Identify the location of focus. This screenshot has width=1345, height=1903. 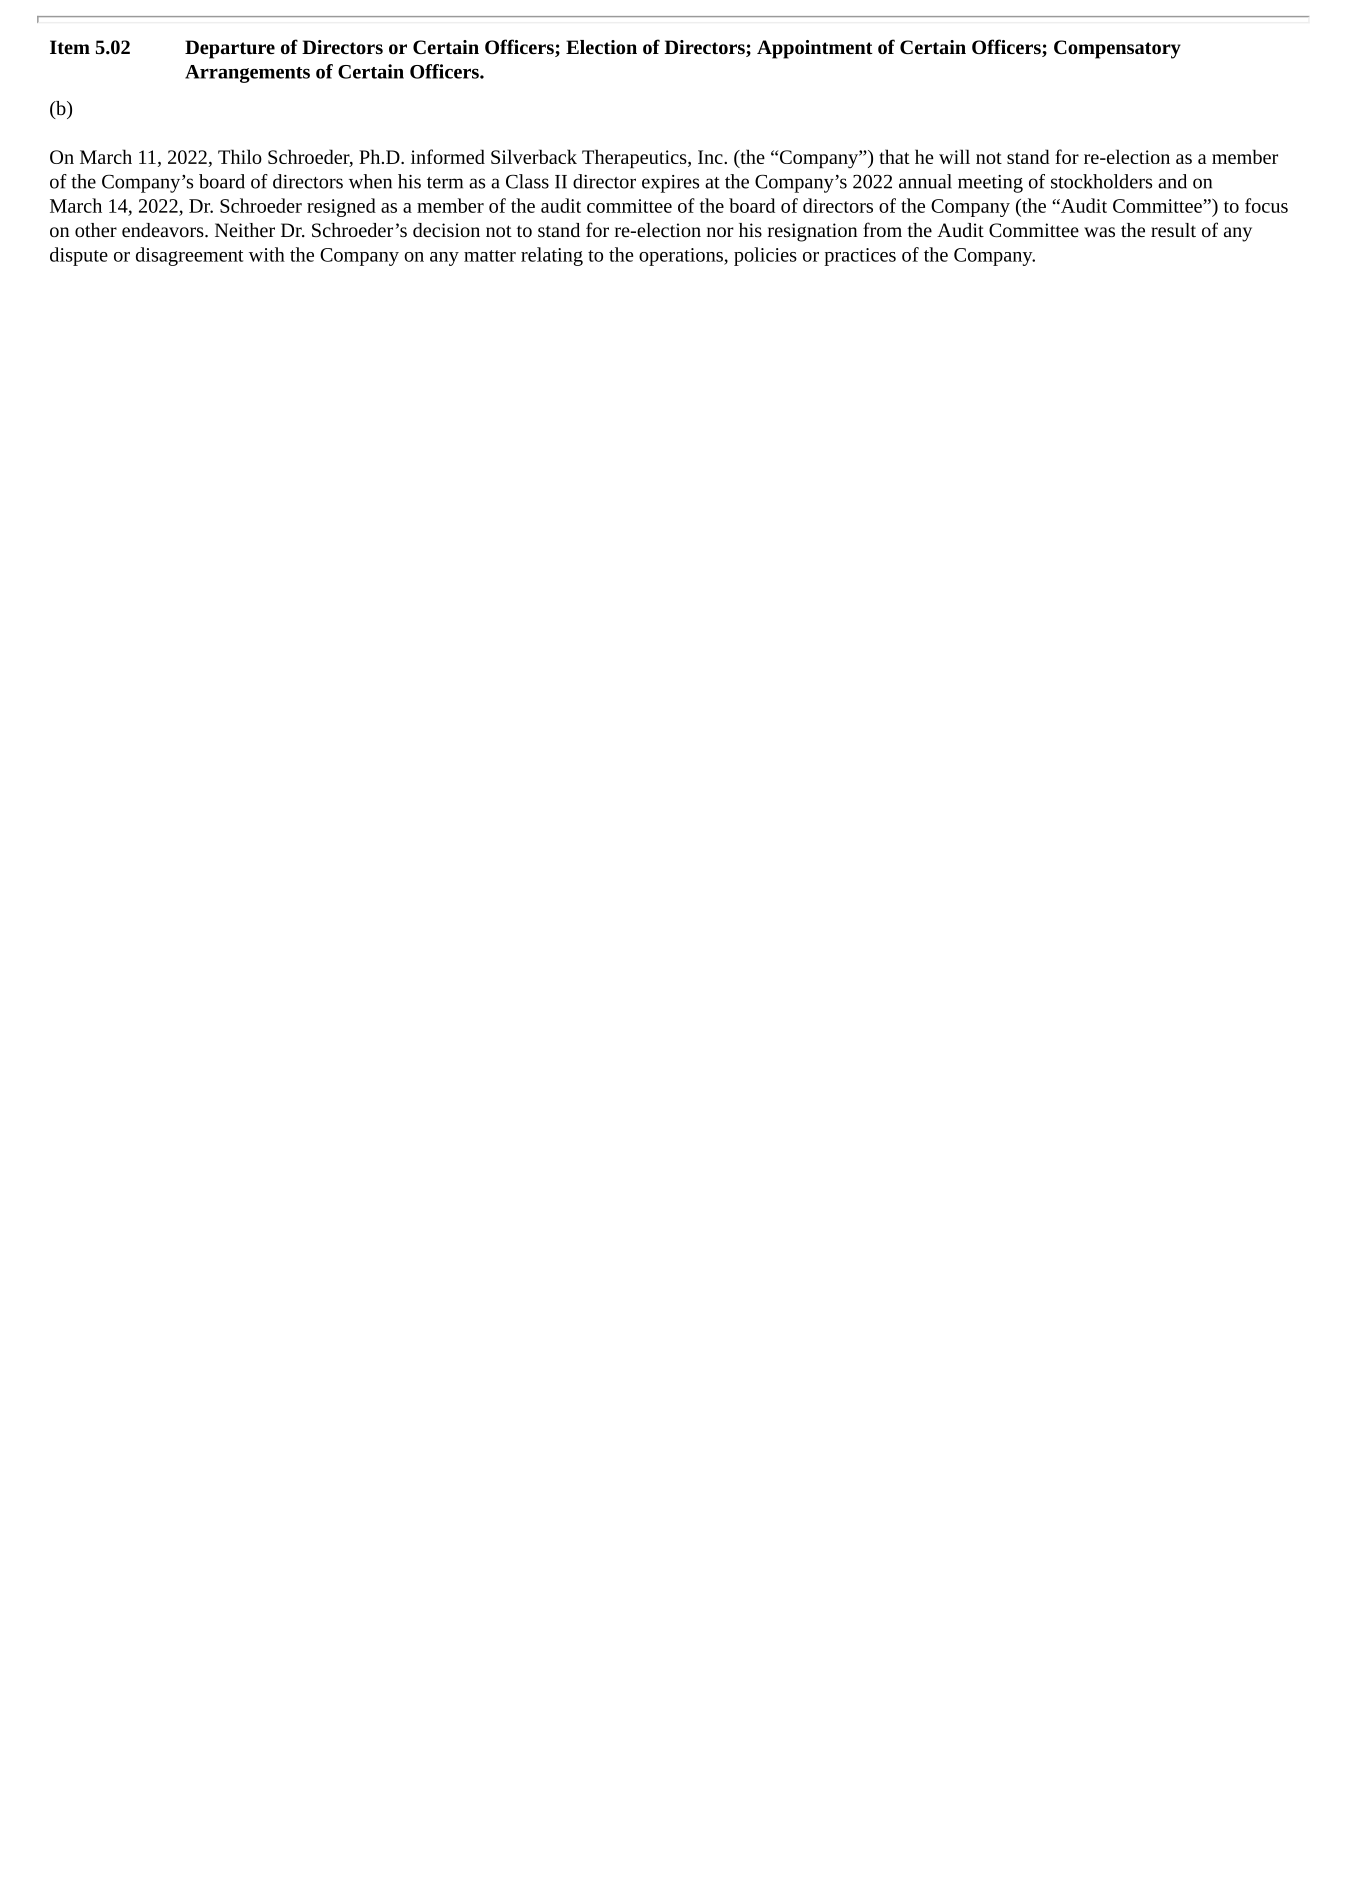
(1266, 205).
